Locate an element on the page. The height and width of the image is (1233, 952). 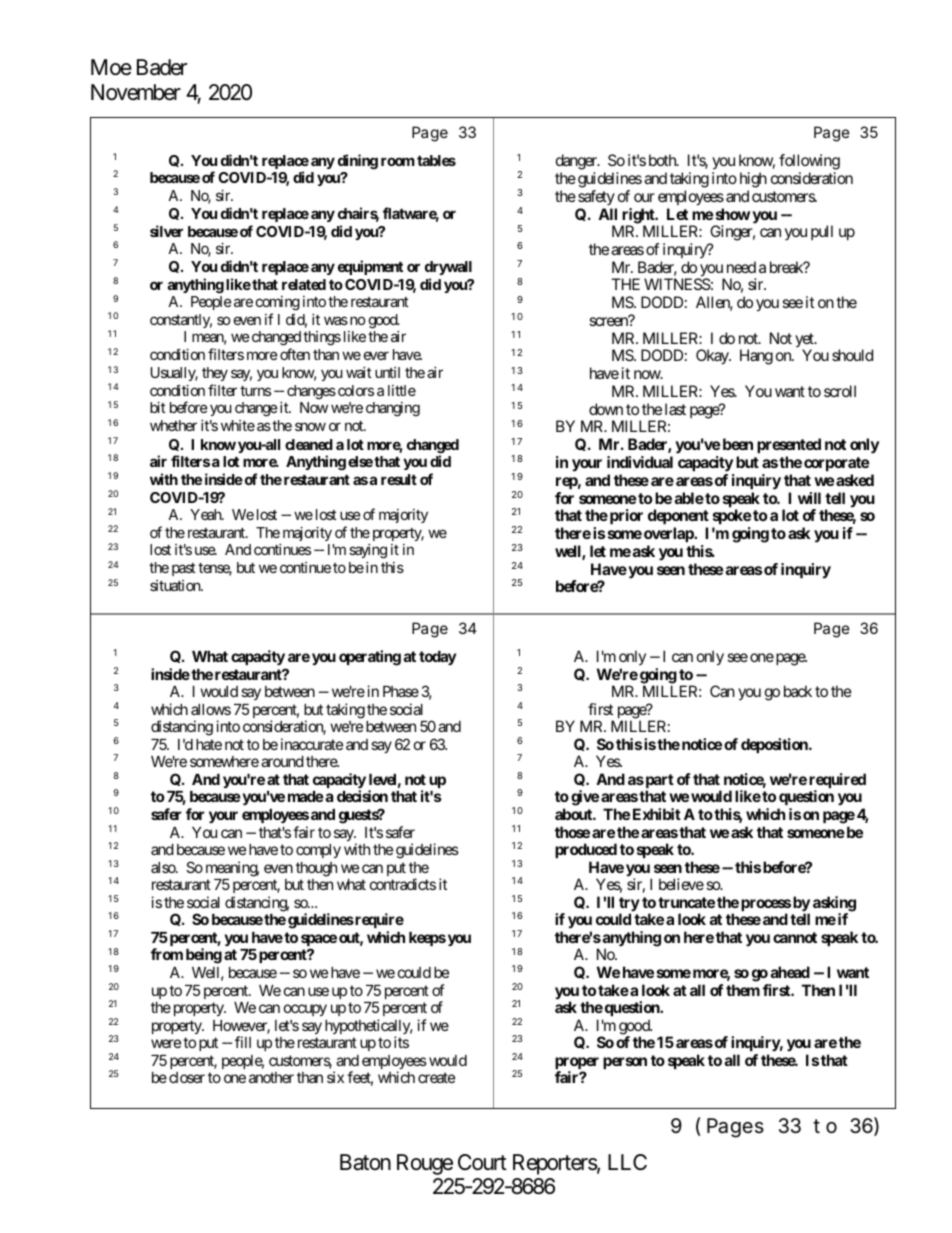
November is located at coordinates (136, 92).
